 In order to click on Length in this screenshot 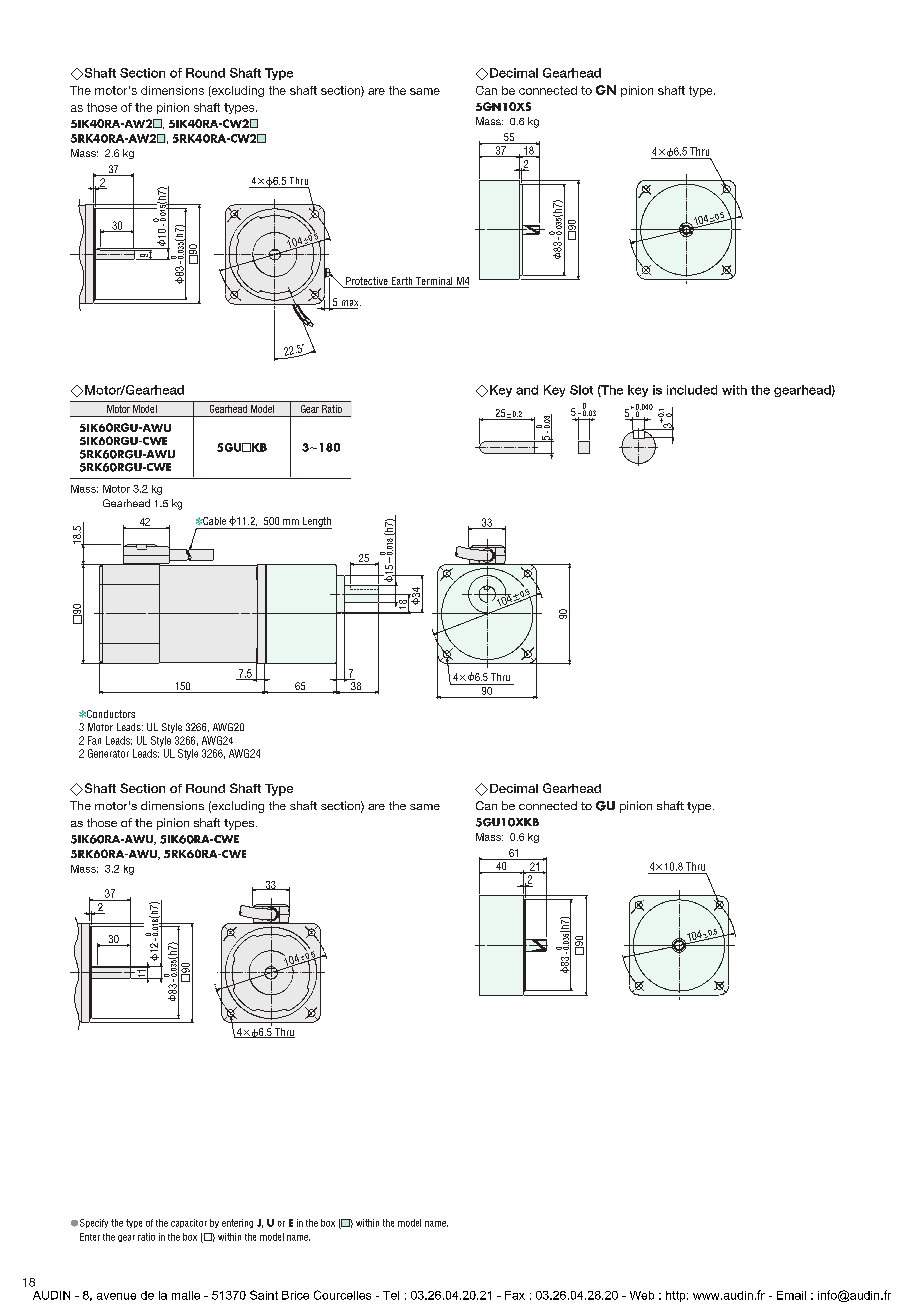, I will do `click(316, 523)`.
